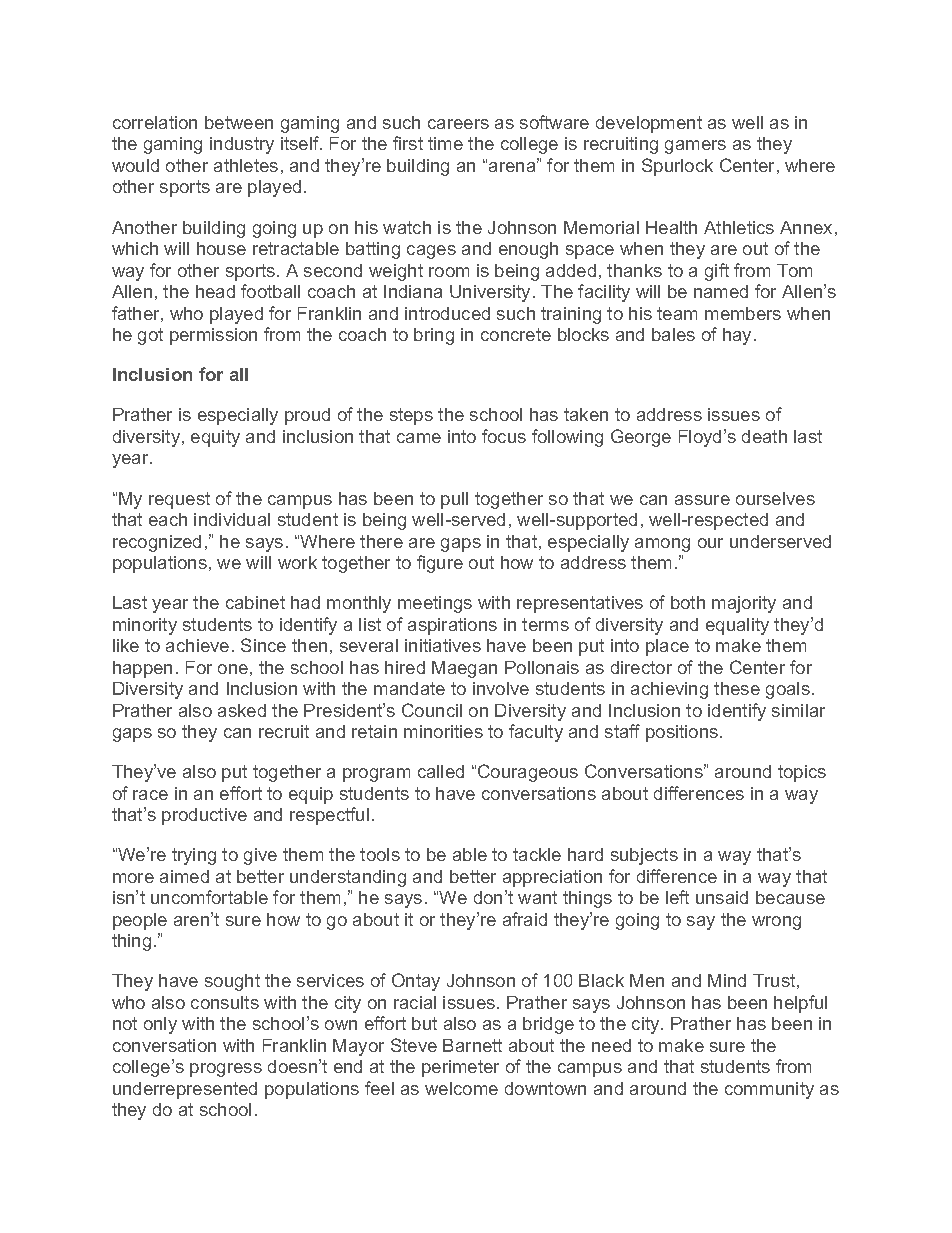  What do you see at coordinates (744, 604) in the screenshot?
I see `majority` at bounding box center [744, 604].
